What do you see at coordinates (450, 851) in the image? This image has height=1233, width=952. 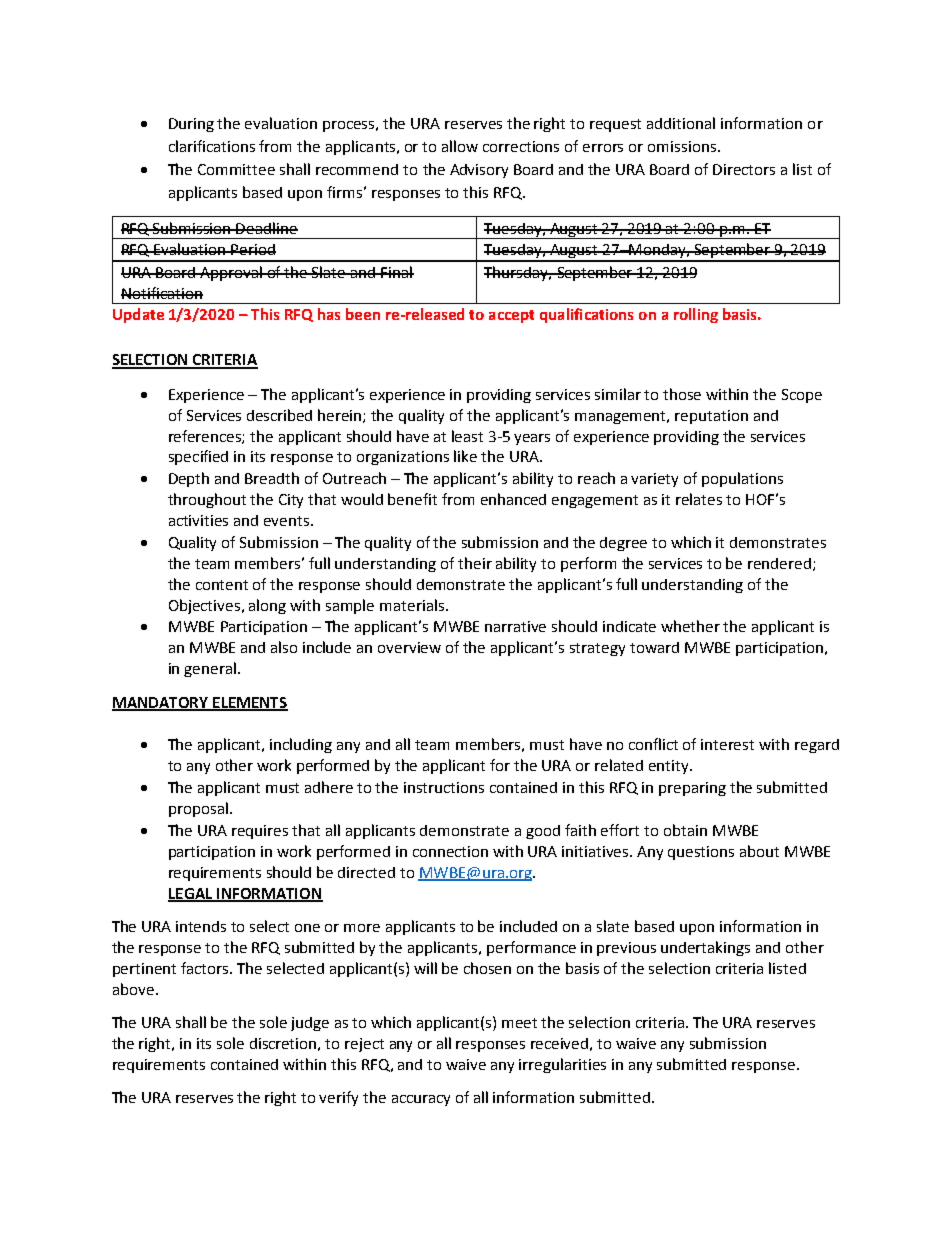 I see `connection` at bounding box center [450, 851].
